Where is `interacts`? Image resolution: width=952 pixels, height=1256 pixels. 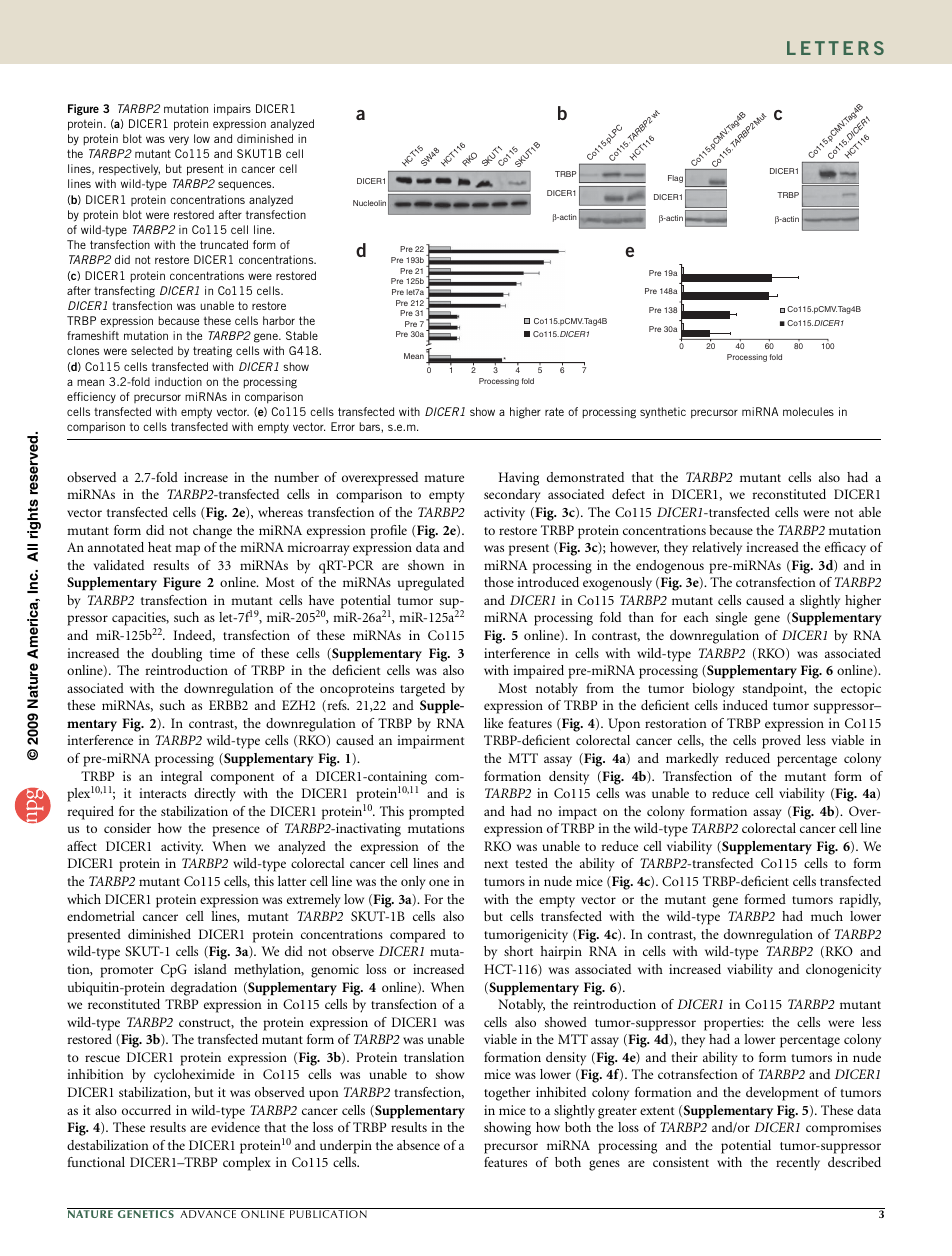 interacts is located at coordinates (162, 793).
